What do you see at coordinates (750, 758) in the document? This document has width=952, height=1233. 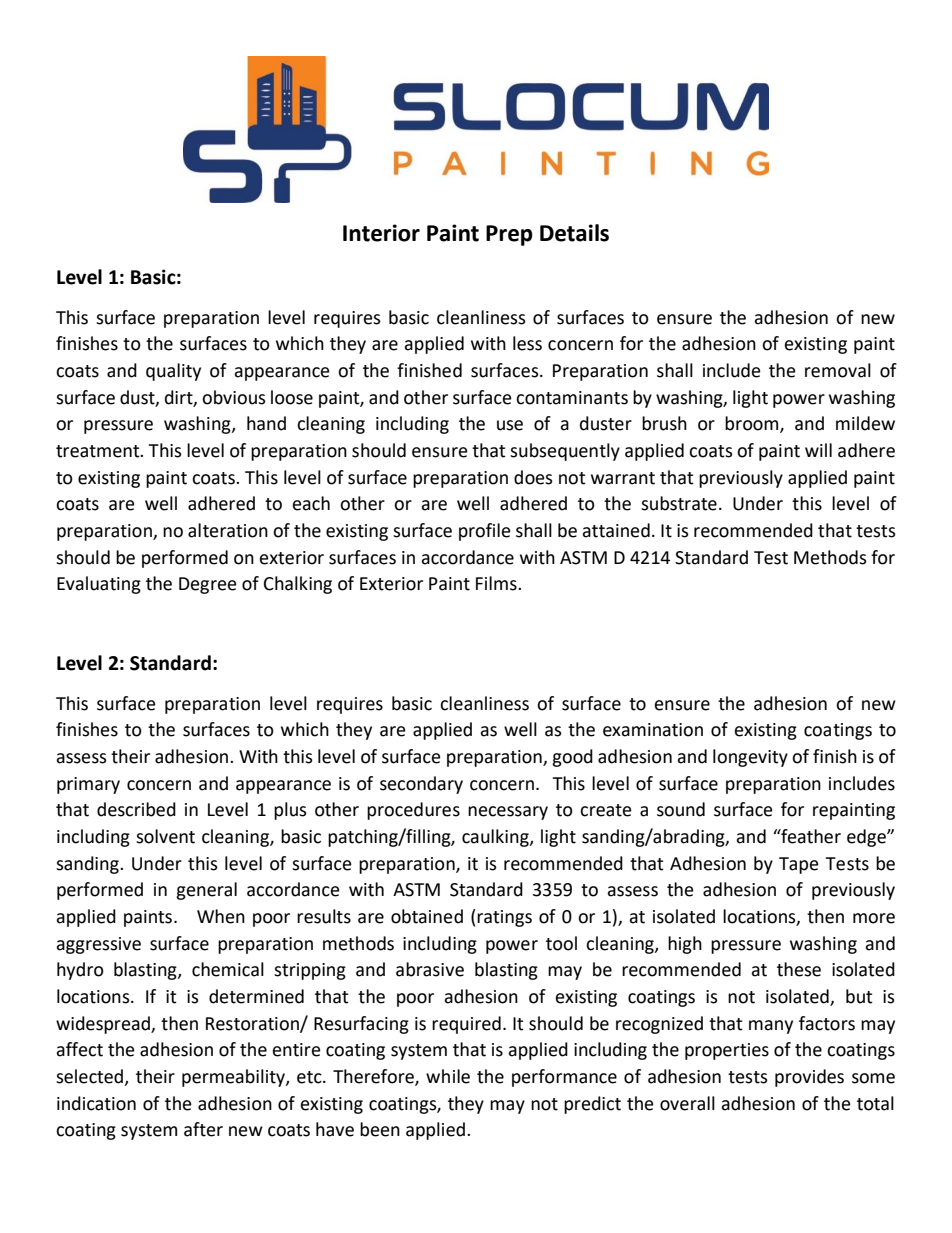 I see `longevity` at bounding box center [750, 758].
